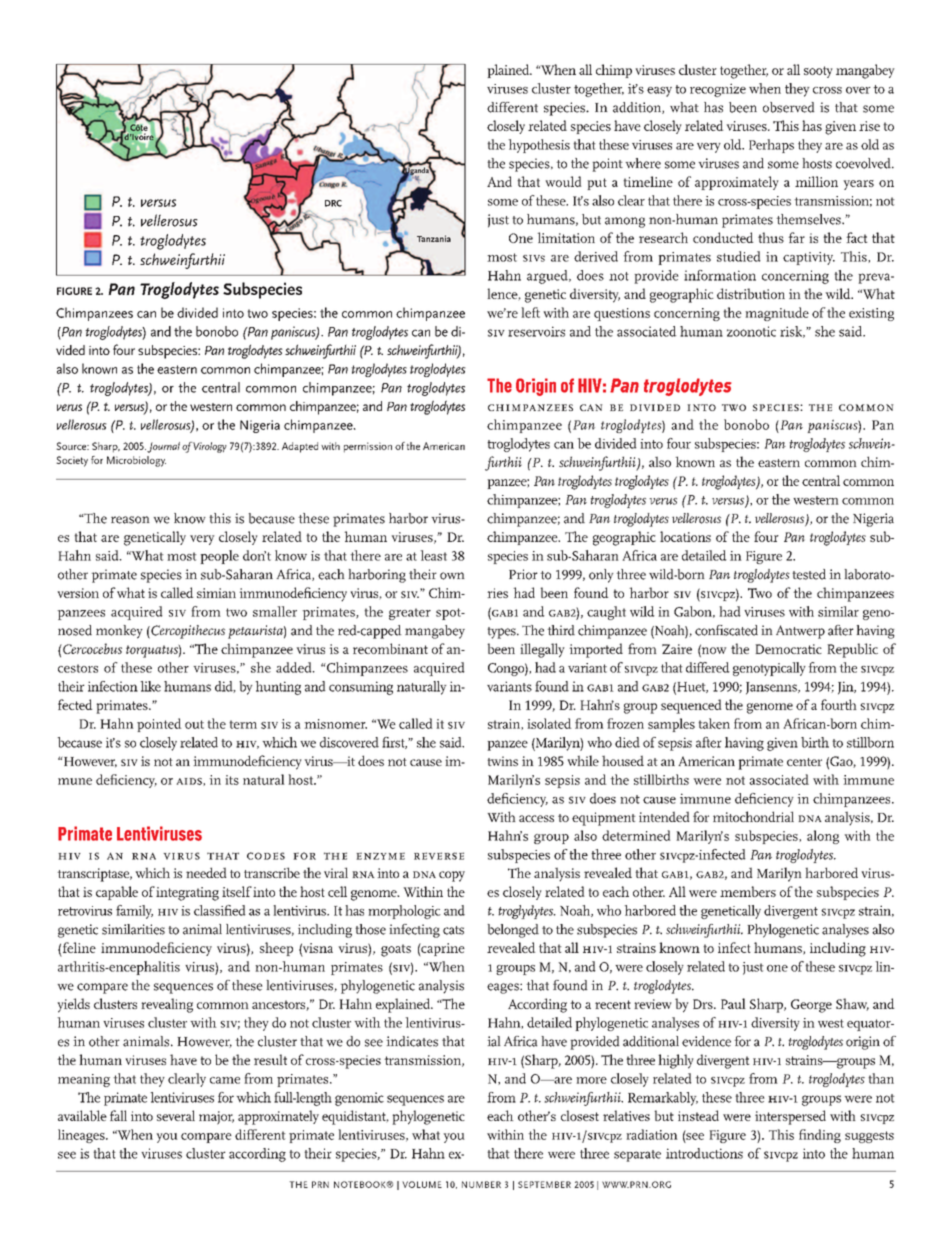 This document has height=1233, width=952. What do you see at coordinates (800, 632) in the document?
I see `Antwerp` at bounding box center [800, 632].
